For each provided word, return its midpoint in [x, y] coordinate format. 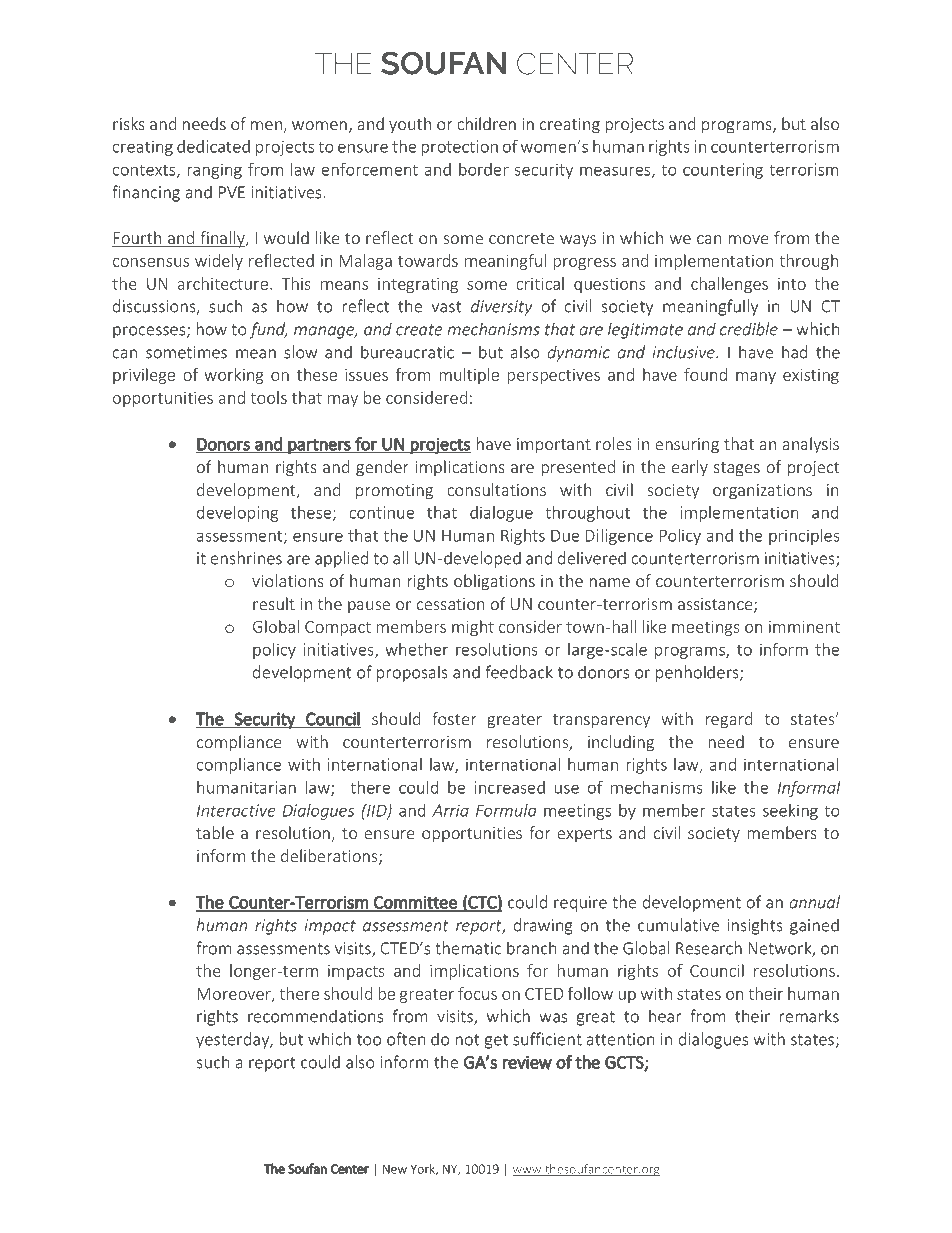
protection [459, 148]
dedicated [213, 146]
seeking [790, 812]
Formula [506, 810]
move [748, 239]
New [395, 1169]
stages [737, 469]
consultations [496, 489]
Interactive [236, 810]
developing [237, 514]
